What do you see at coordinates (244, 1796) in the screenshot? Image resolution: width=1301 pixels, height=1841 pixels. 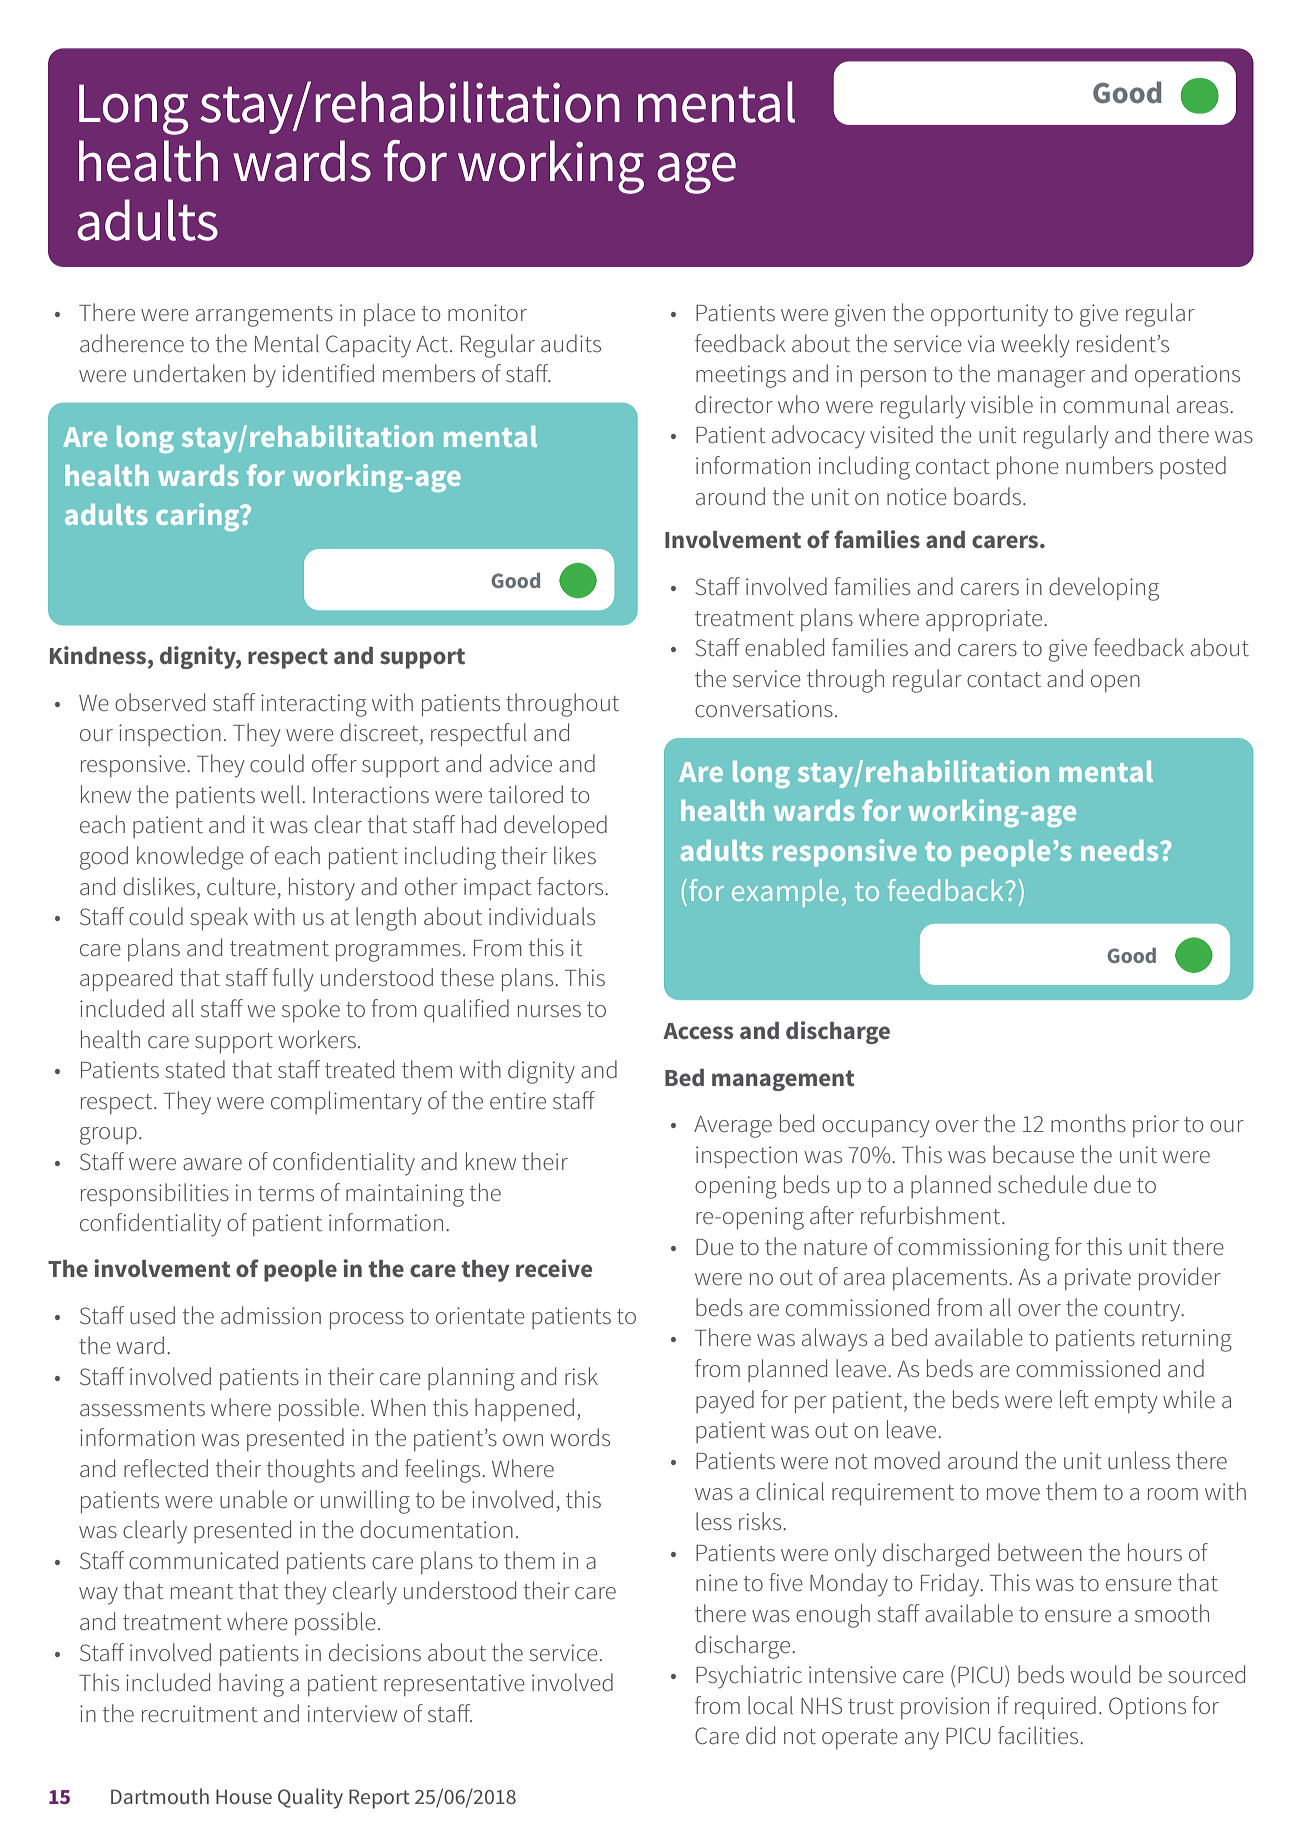 I see `House` at bounding box center [244, 1796].
